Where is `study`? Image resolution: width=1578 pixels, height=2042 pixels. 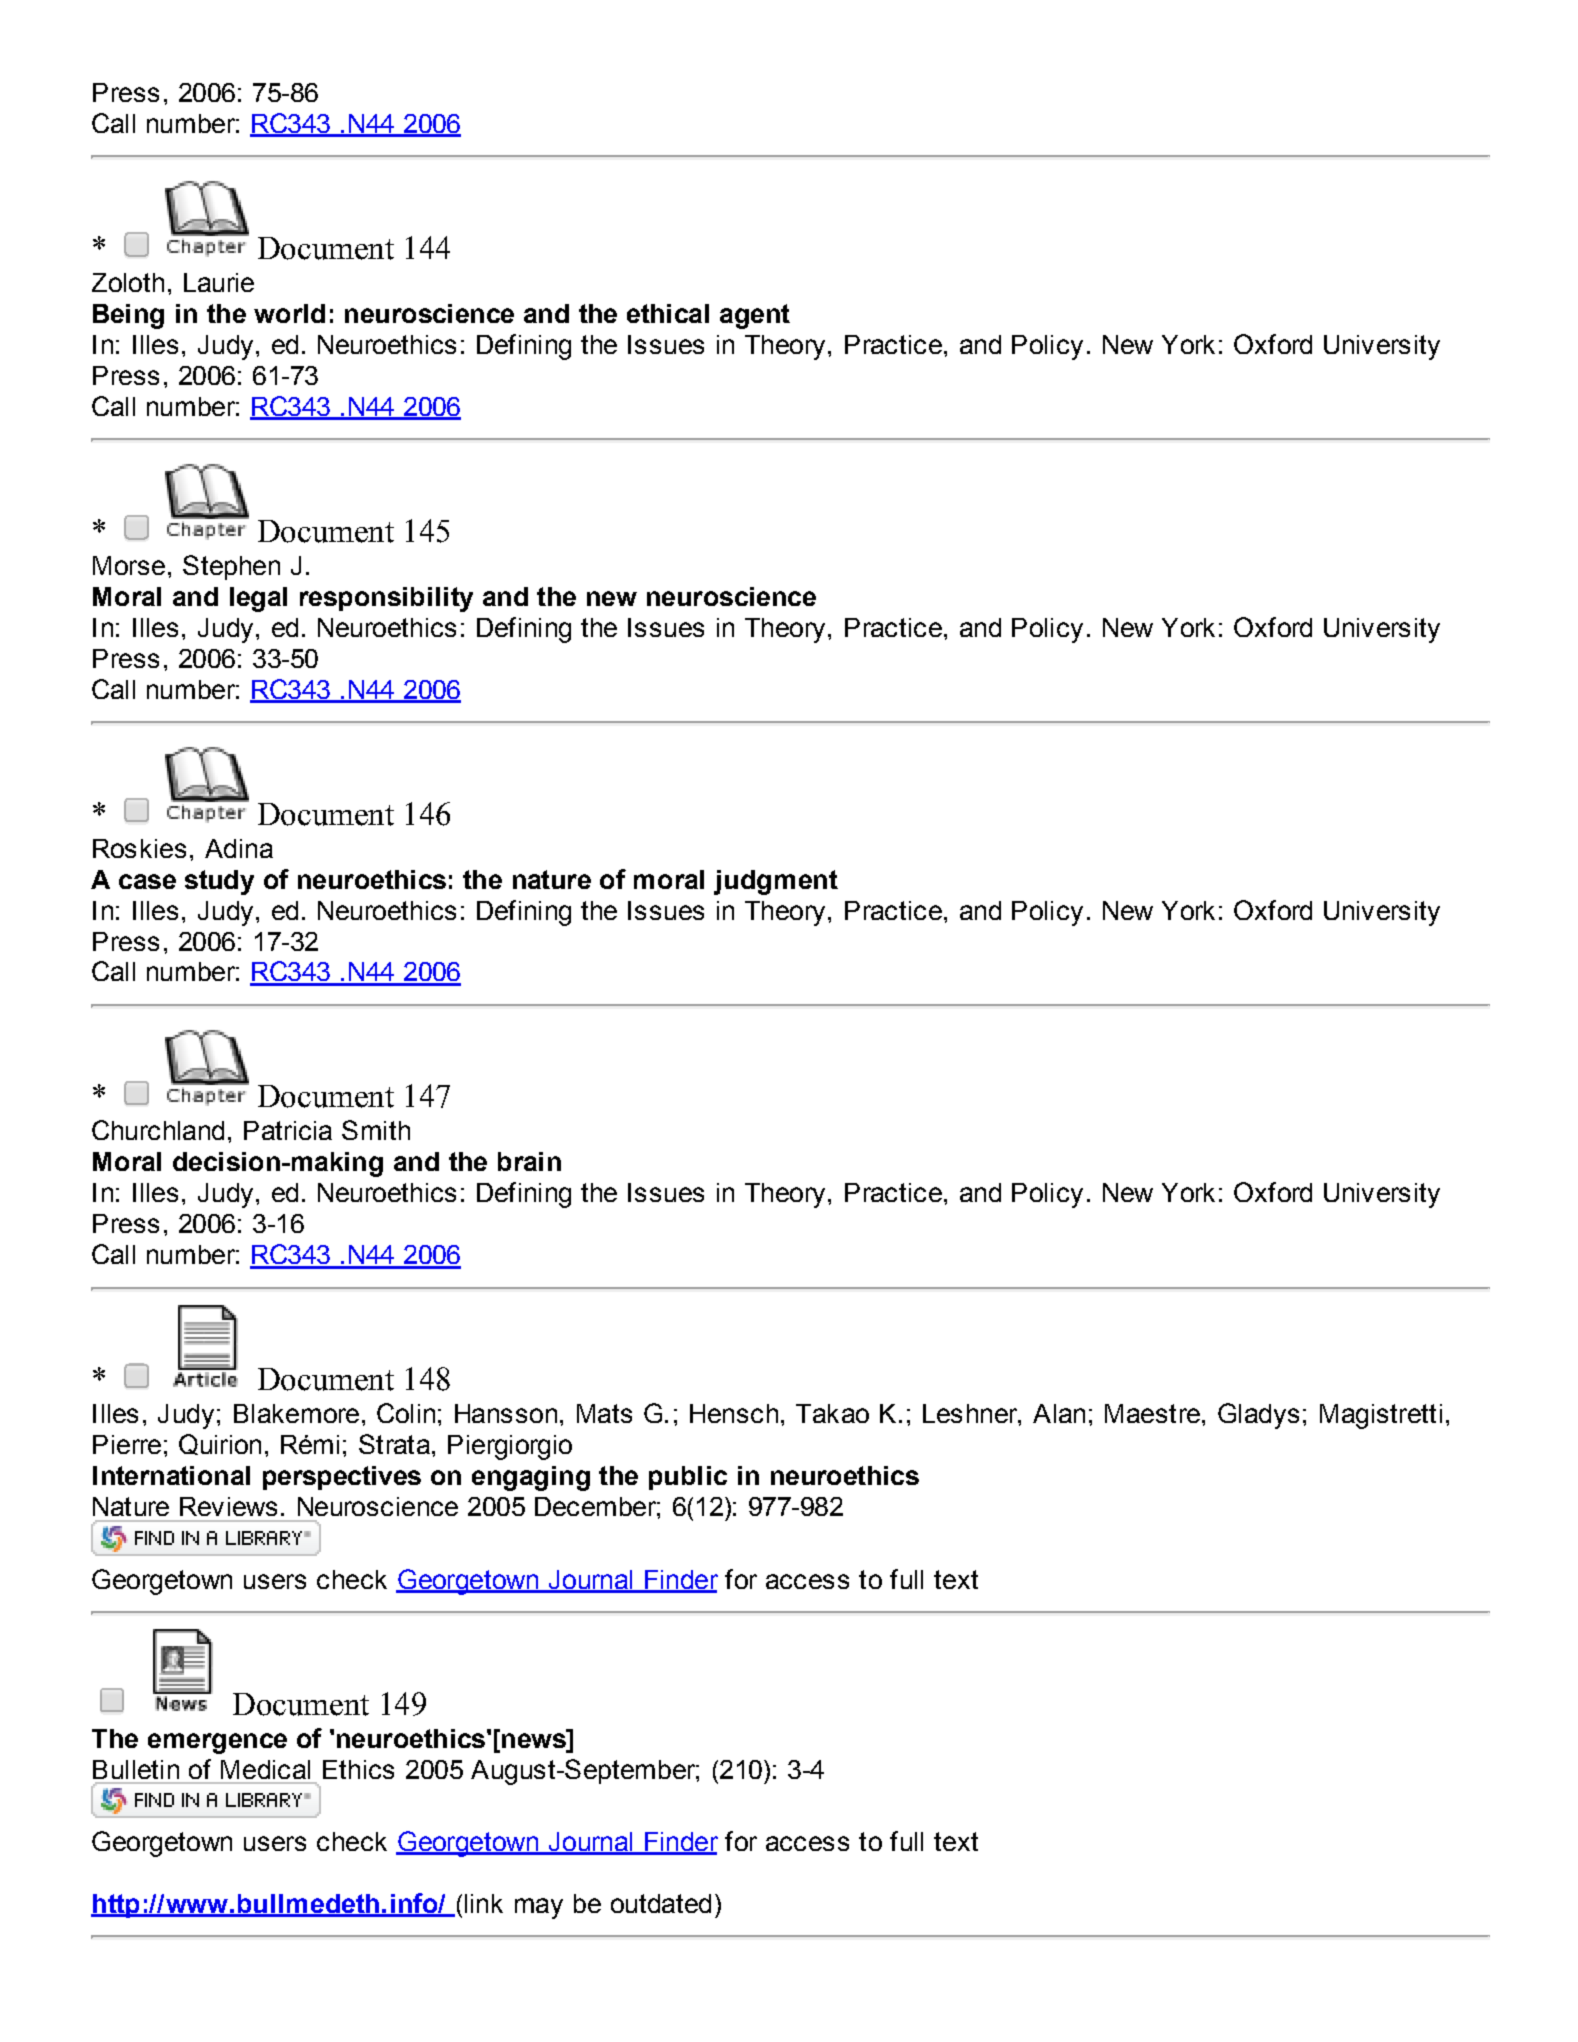 study is located at coordinates (219, 882).
